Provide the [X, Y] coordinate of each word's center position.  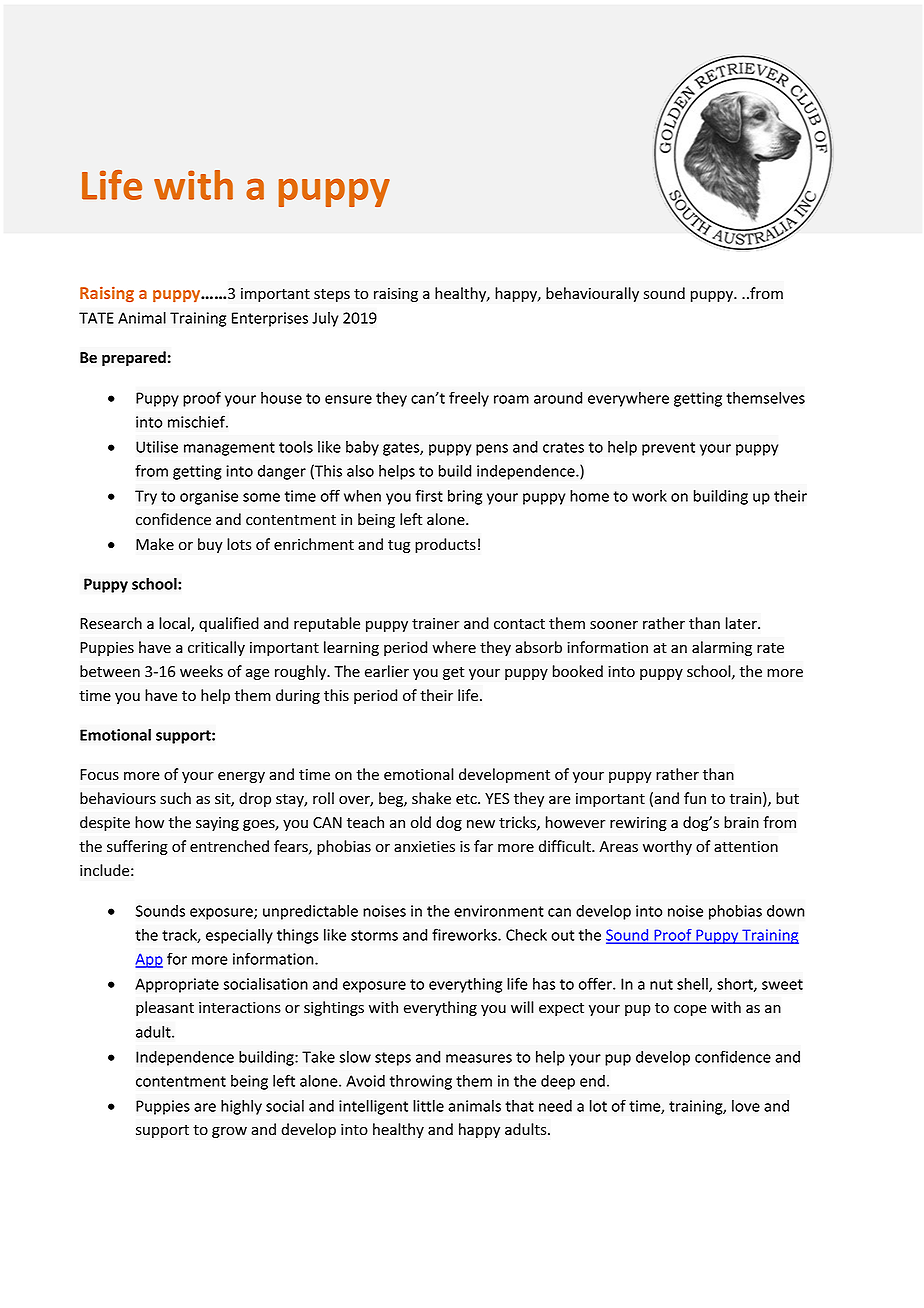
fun [695, 798]
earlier [387, 671]
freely [469, 399]
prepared [134, 358]
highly [241, 1107]
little [428, 1106]
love [746, 1106]
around [558, 398]
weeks [201, 671]
